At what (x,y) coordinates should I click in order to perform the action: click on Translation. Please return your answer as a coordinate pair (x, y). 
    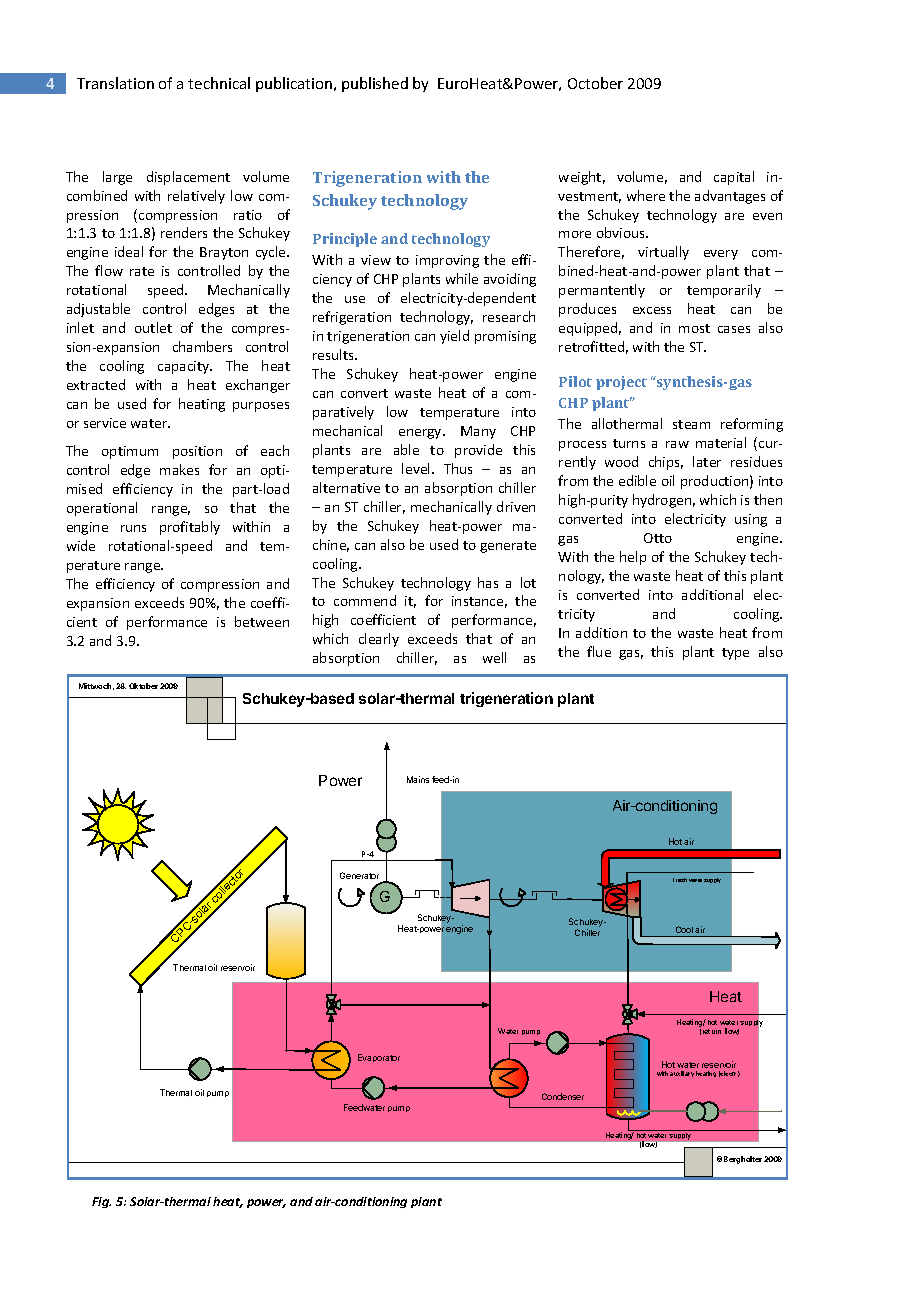
    Looking at the image, I should click on (115, 83).
